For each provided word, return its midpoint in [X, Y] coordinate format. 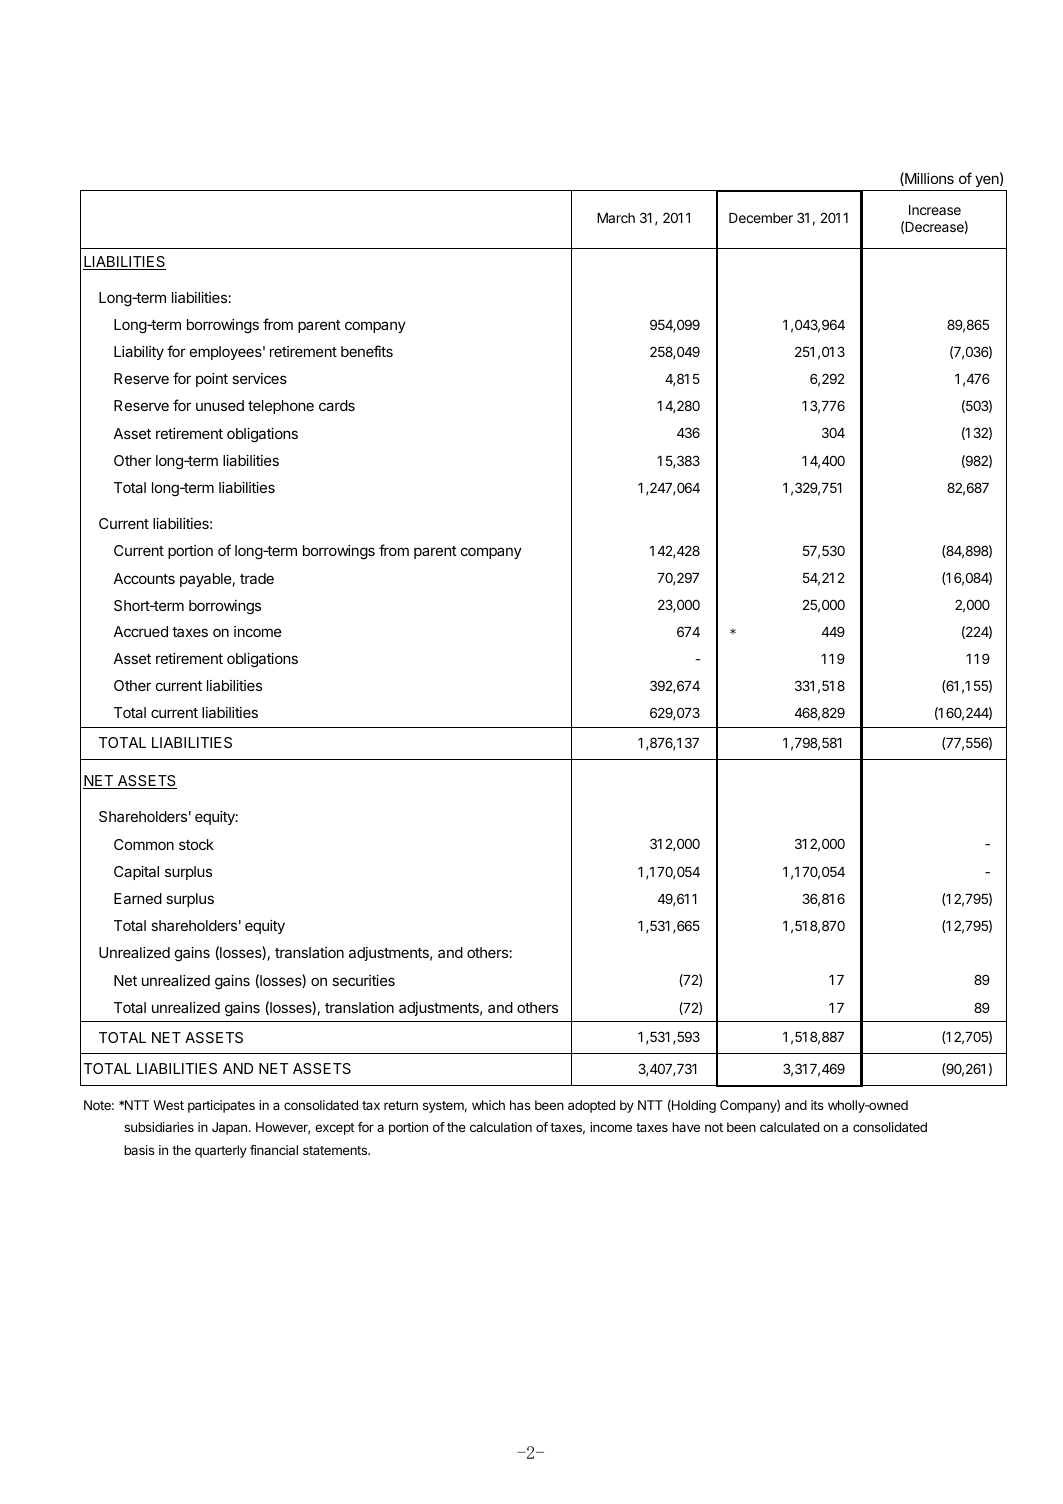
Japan [229, 1128]
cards [337, 405]
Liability [139, 353]
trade [257, 578]
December [761, 218]
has [520, 1105]
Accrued [140, 631]
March [616, 218]
